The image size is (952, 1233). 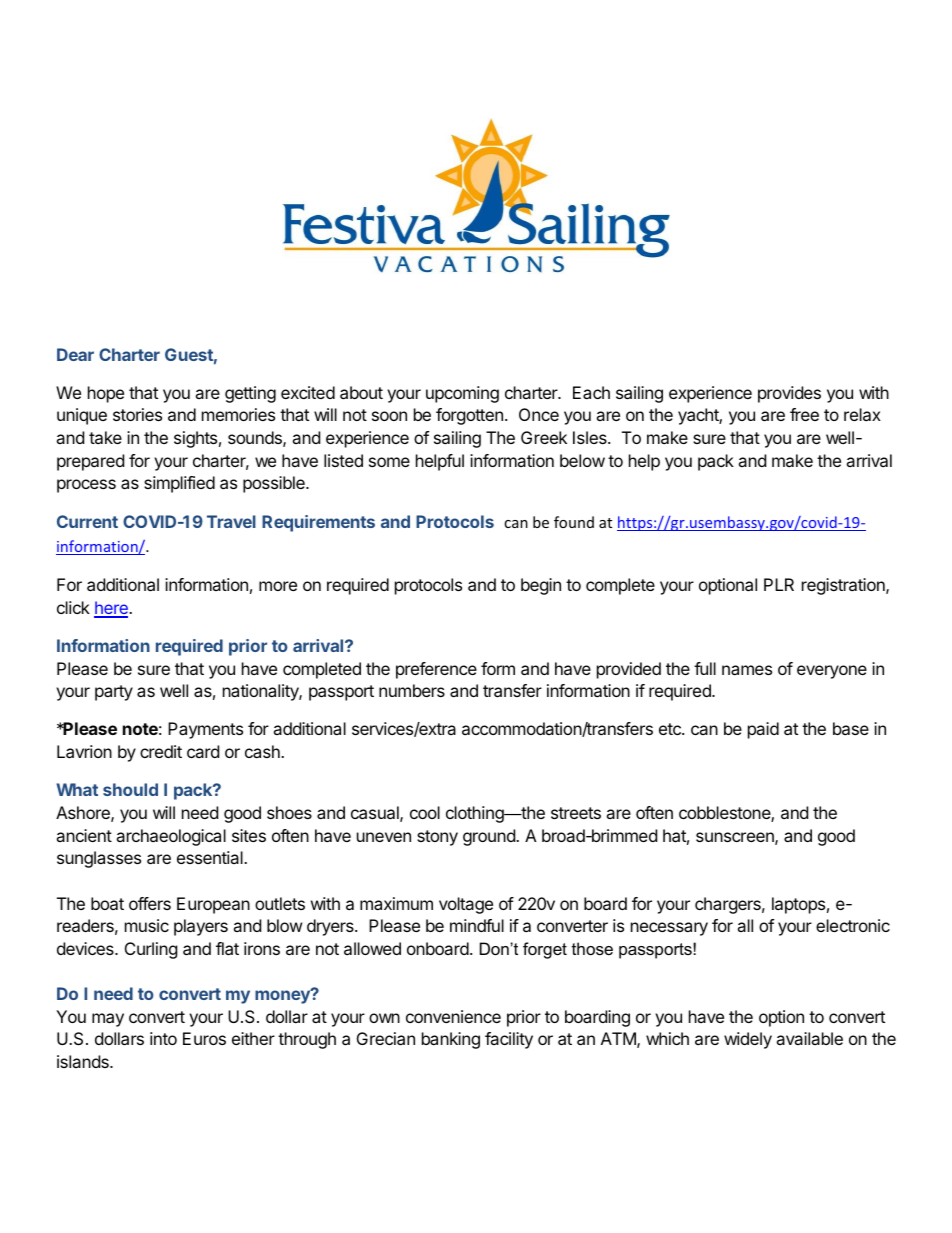 What do you see at coordinates (205, 730) in the image?
I see `Payments` at bounding box center [205, 730].
